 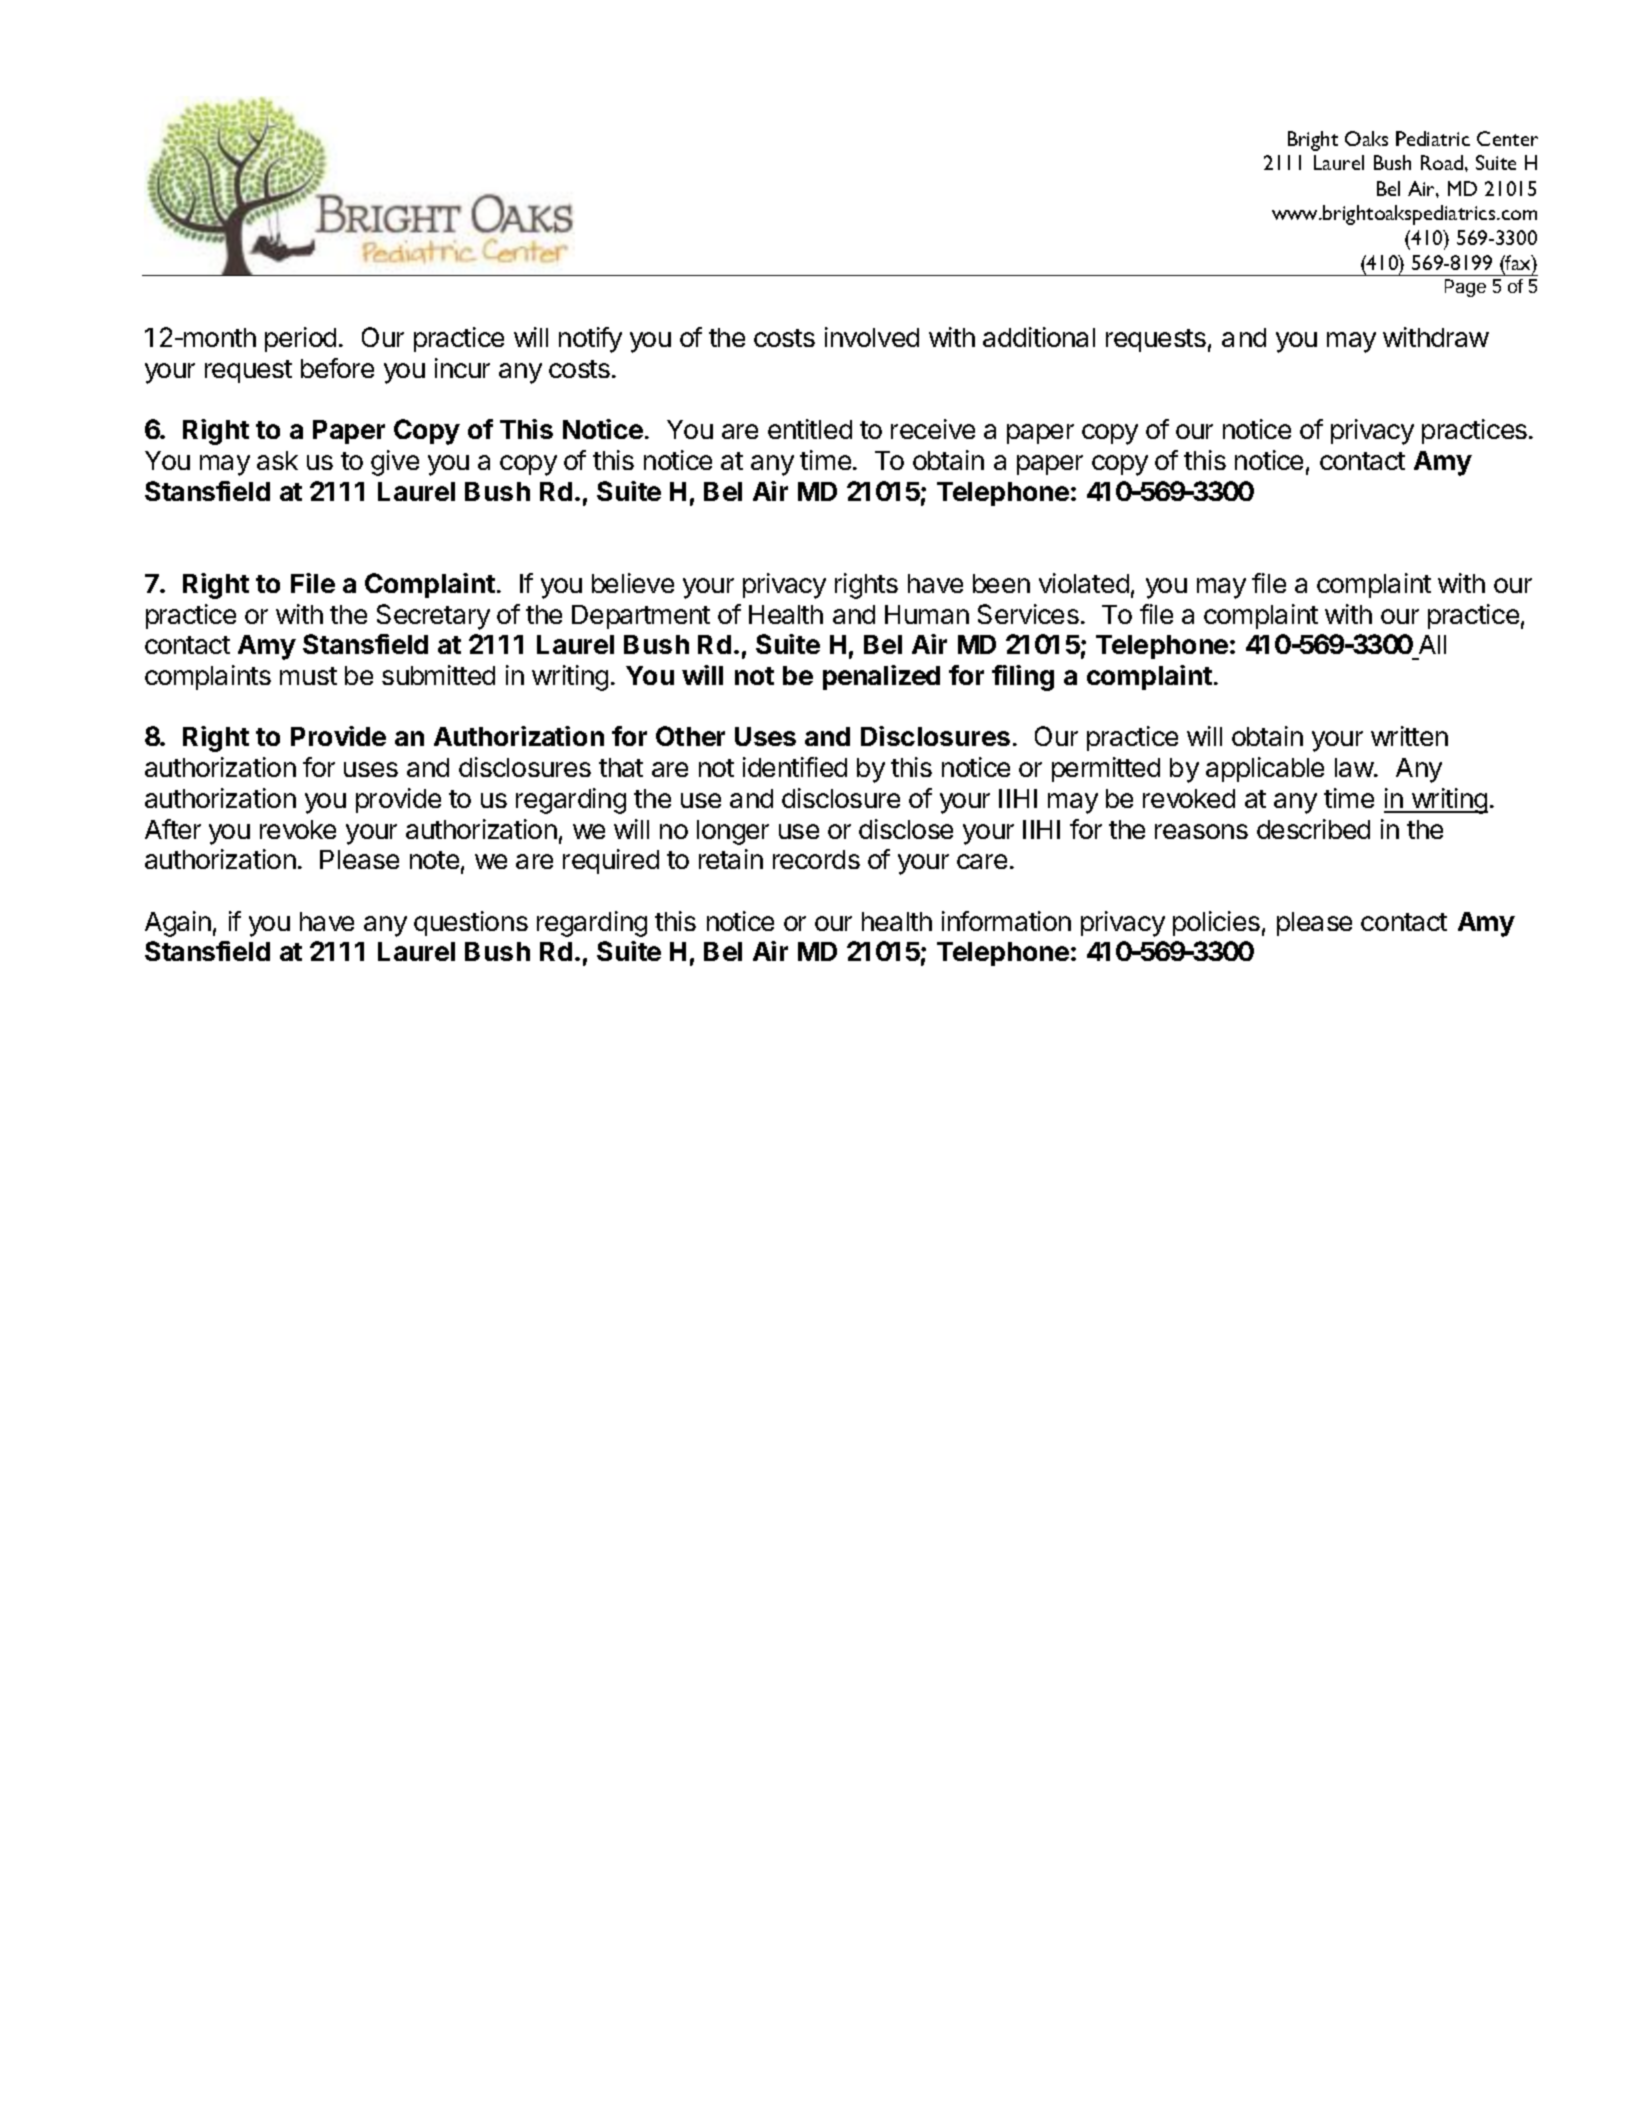 I want to click on questions, so click(x=471, y=923).
